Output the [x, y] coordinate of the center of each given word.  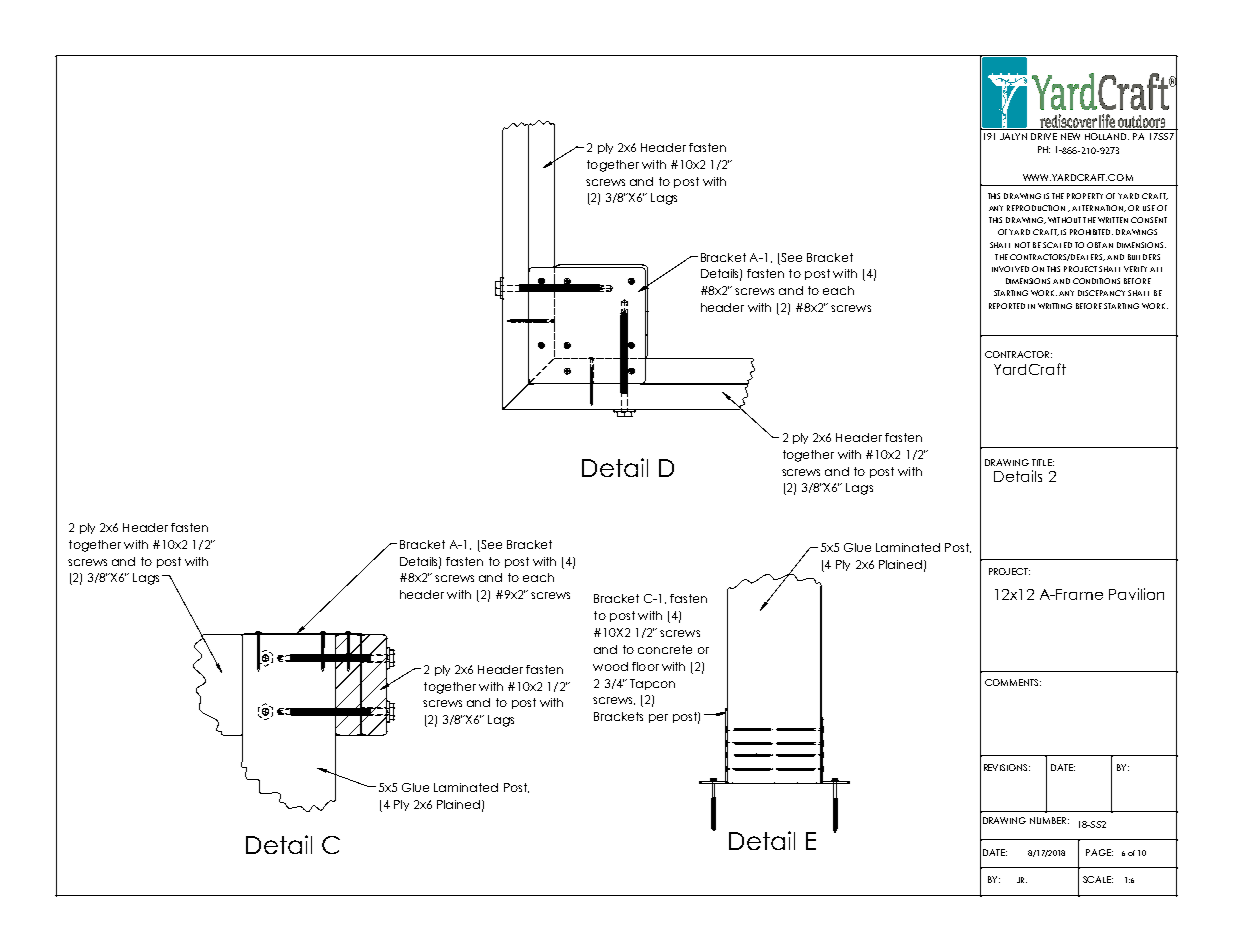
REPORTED [1007, 306]
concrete [665, 649]
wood [610, 666]
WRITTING [1055, 306]
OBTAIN [1100, 245]
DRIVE [1044, 136]
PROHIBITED [1091, 232]
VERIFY [1135, 269]
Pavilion [1136, 594]
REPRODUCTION [1036, 208]
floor [645, 666]
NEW [1070, 136]
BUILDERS [1144, 257]
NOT [1022, 245]
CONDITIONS [1096, 281]
